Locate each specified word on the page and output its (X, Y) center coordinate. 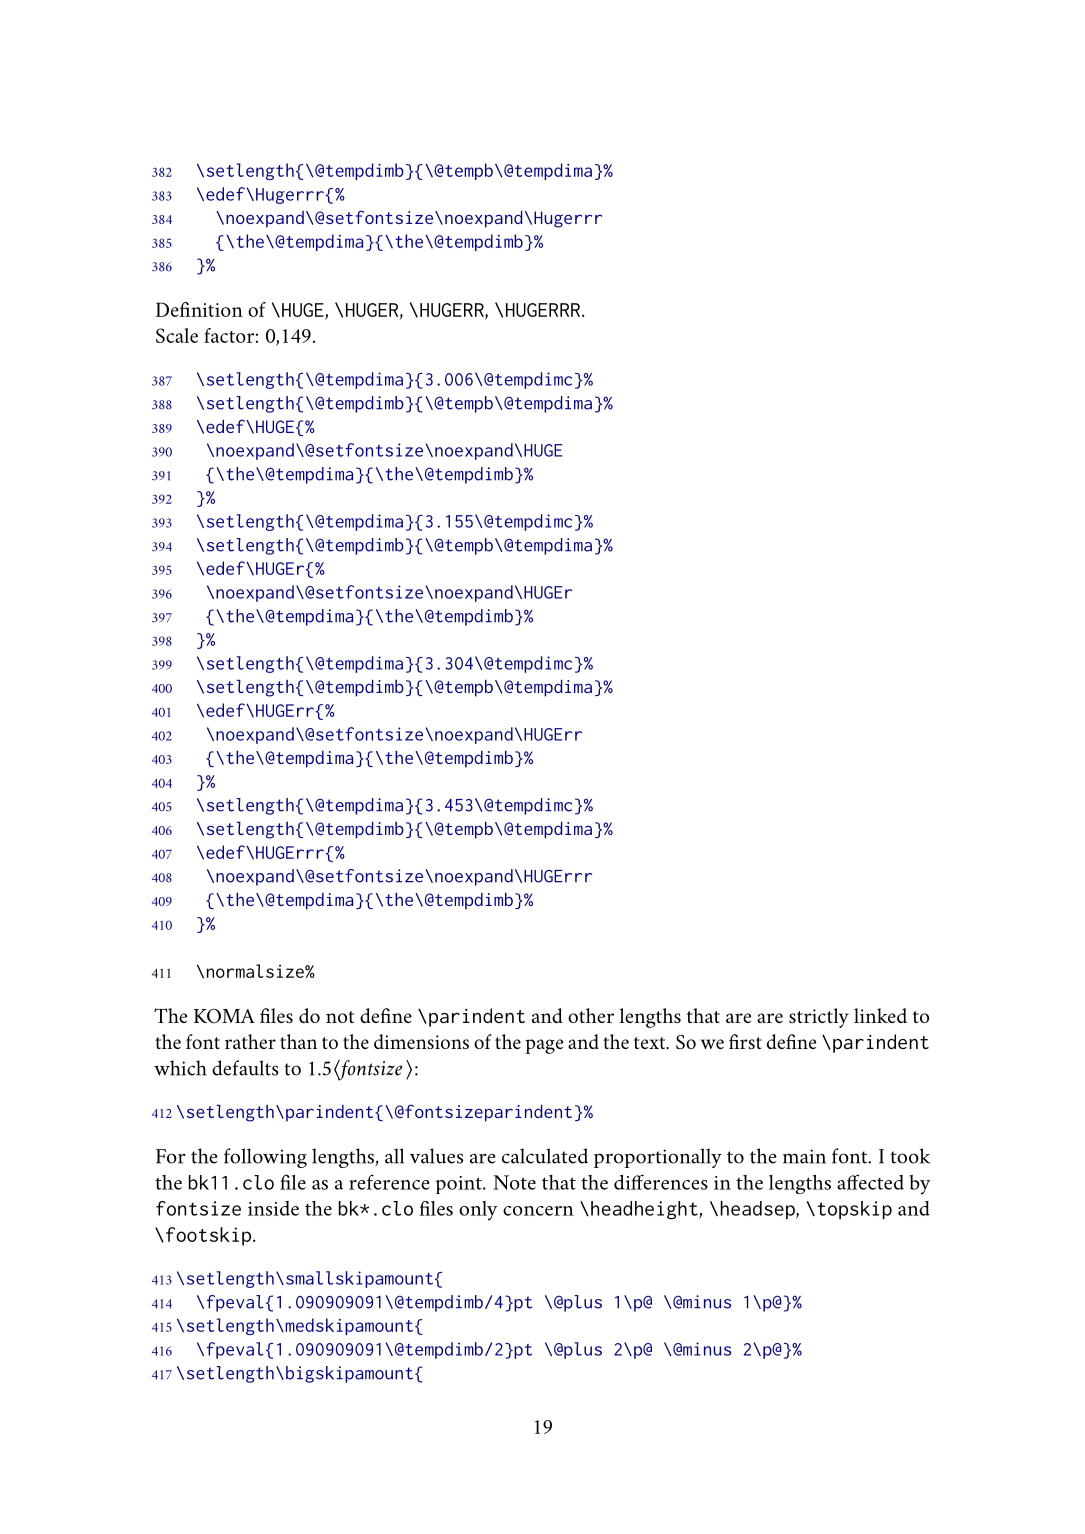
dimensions (421, 1042)
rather (250, 1041)
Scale (177, 335)
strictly (819, 1018)
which (180, 1068)
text (651, 1043)
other (591, 1015)
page (544, 1046)
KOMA (224, 1016)
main (804, 1156)
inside (273, 1208)
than (298, 1041)
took (910, 1156)
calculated (545, 1156)
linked (880, 1015)
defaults (245, 1068)
